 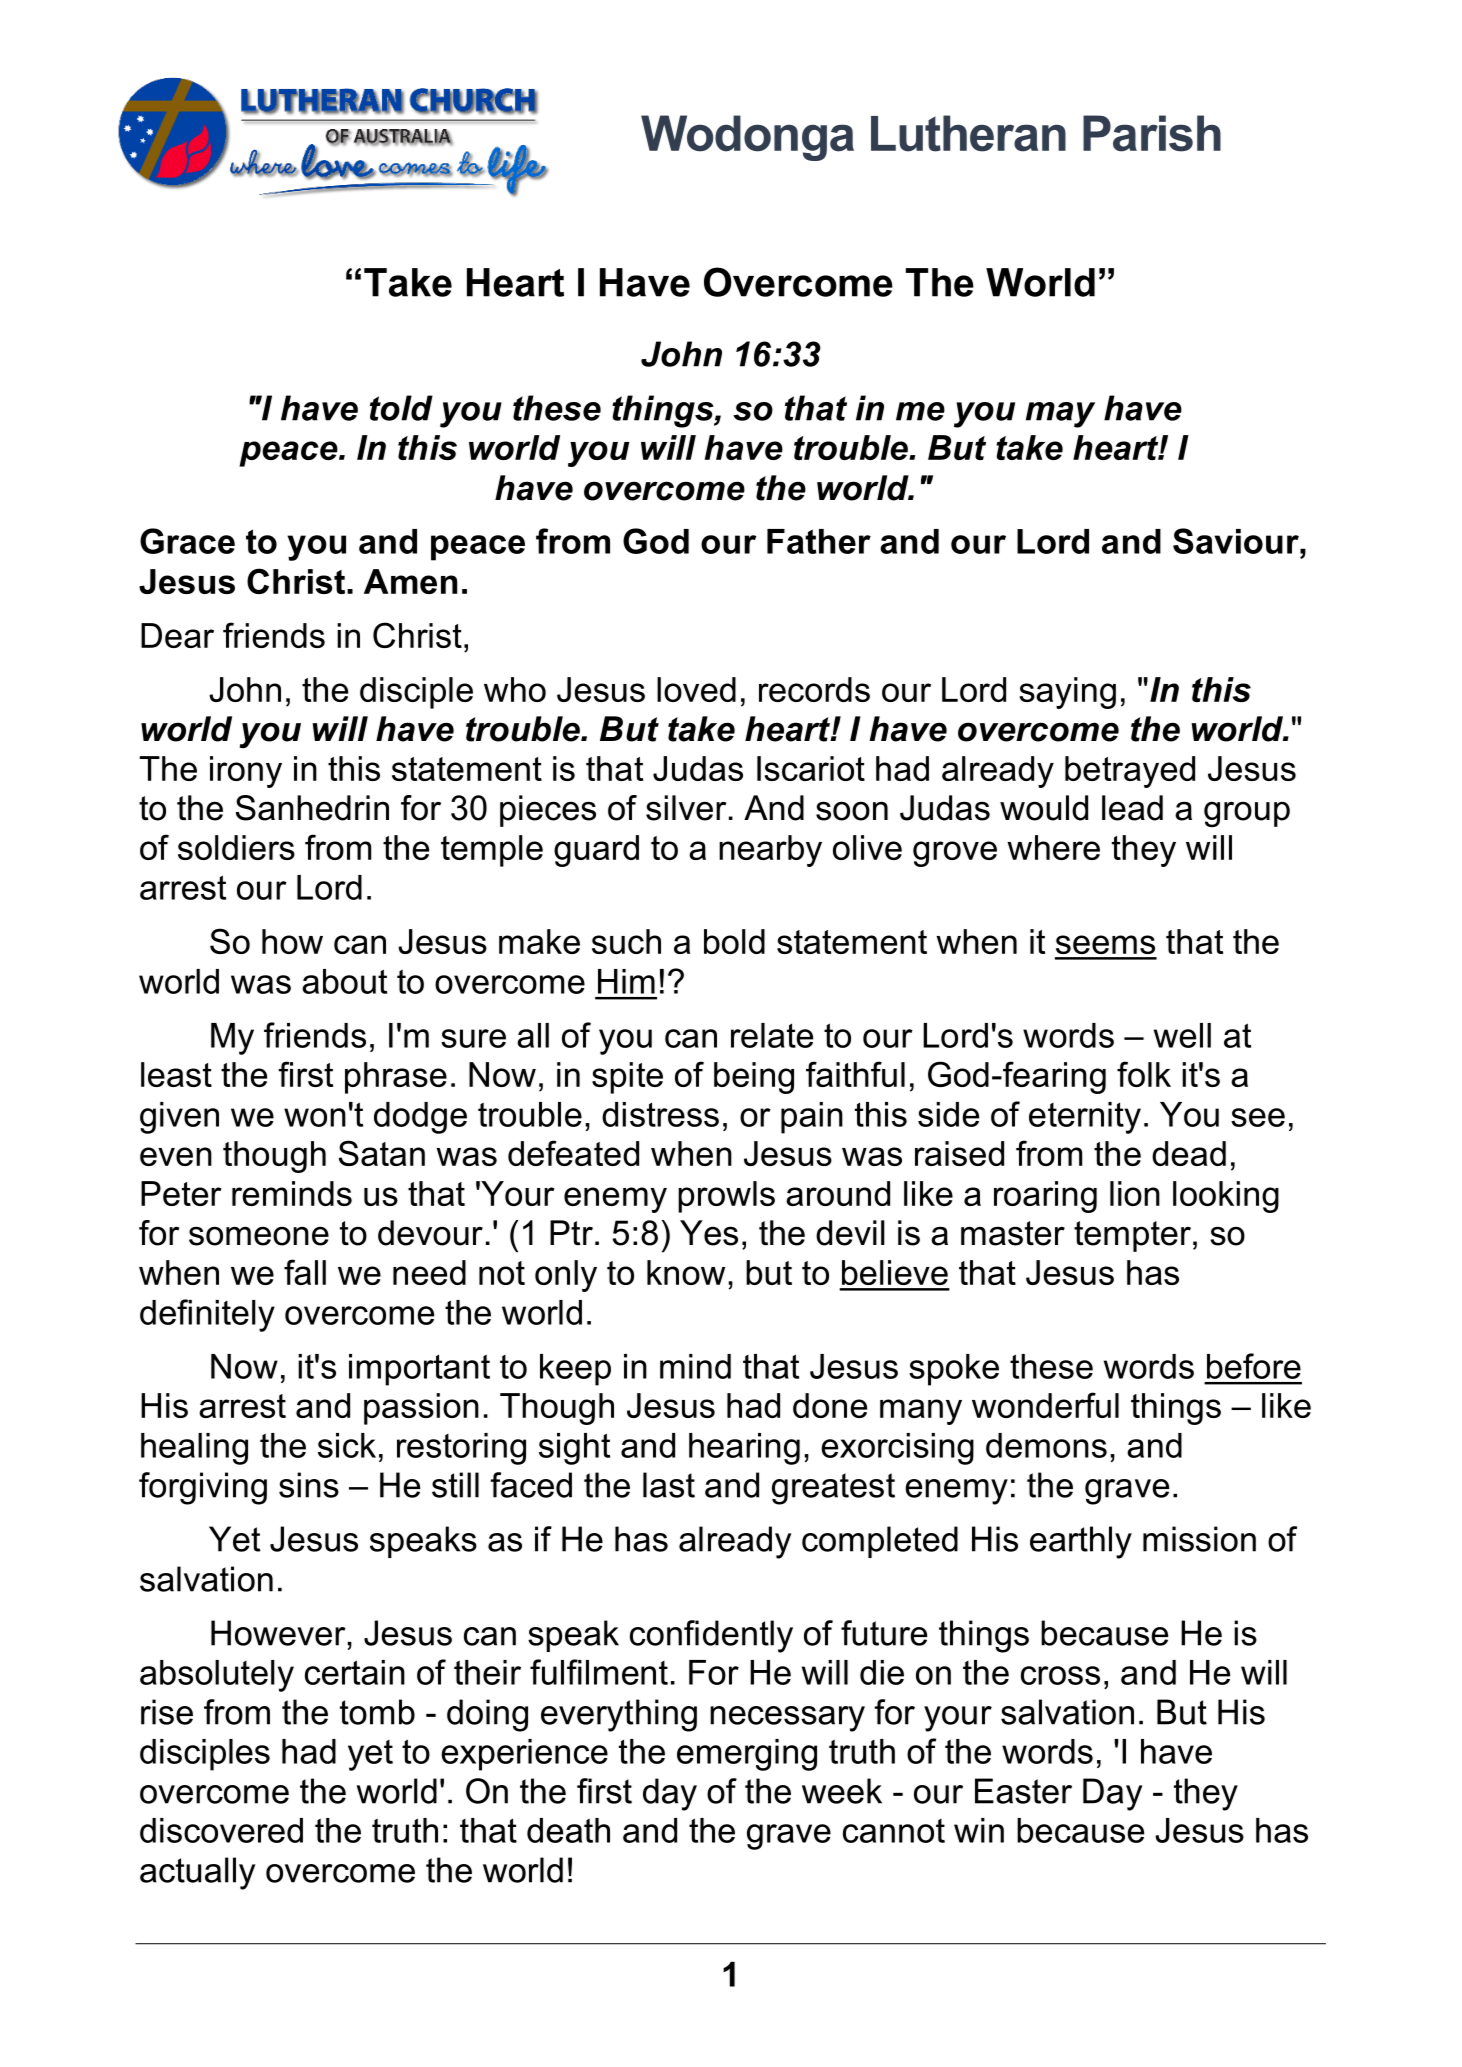 I want to click on Lutheran, so click(x=968, y=133).
